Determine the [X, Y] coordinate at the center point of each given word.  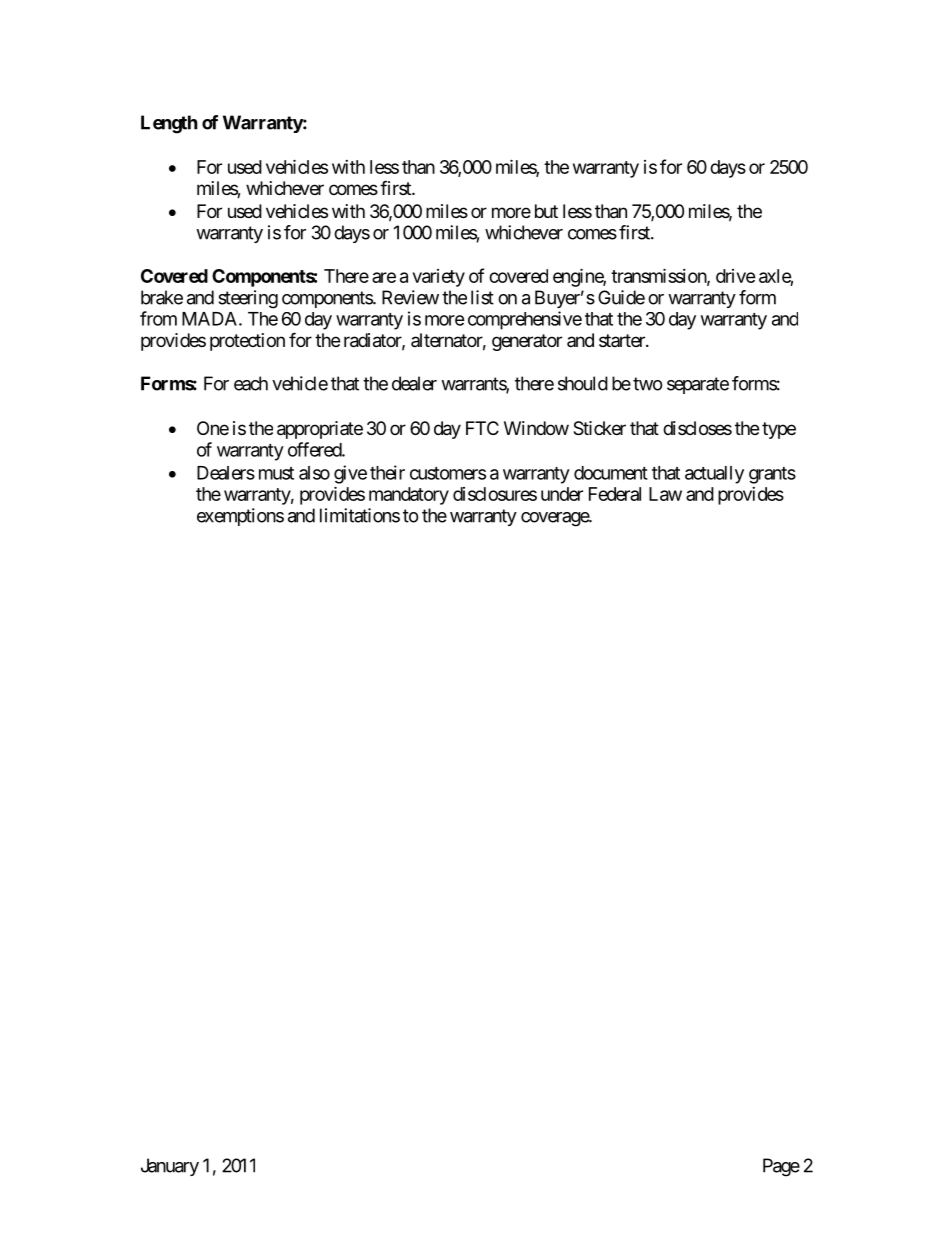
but [546, 211]
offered [315, 449]
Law [665, 494]
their [387, 472]
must [276, 473]
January [170, 1167]
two [648, 384]
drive [736, 276]
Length [169, 124]
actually [714, 475]
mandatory [409, 496]
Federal [615, 494]
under [562, 494]
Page [781, 1167]
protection [247, 342]
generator [527, 342]
